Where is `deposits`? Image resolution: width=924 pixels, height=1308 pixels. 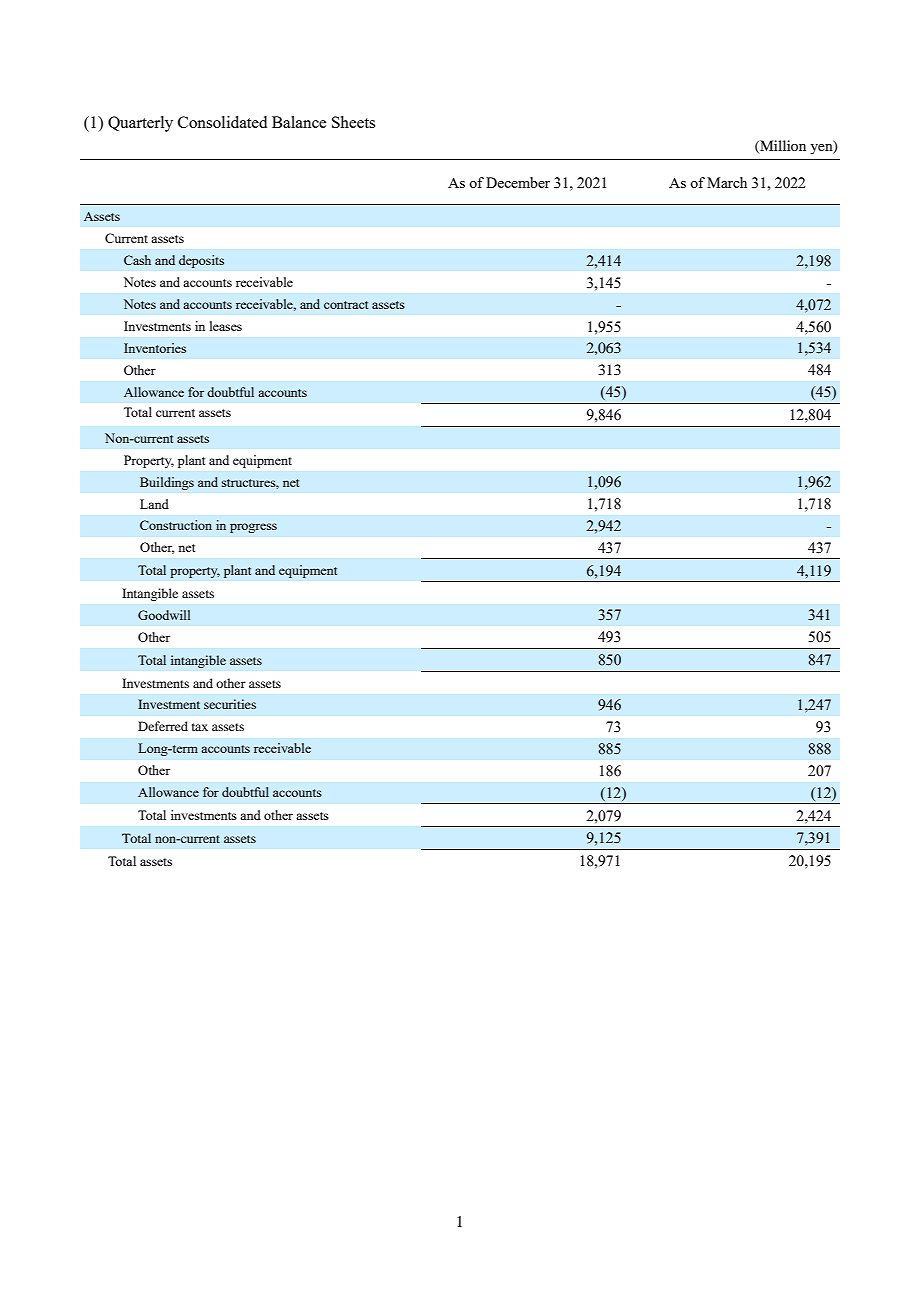 deposits is located at coordinates (201, 261).
